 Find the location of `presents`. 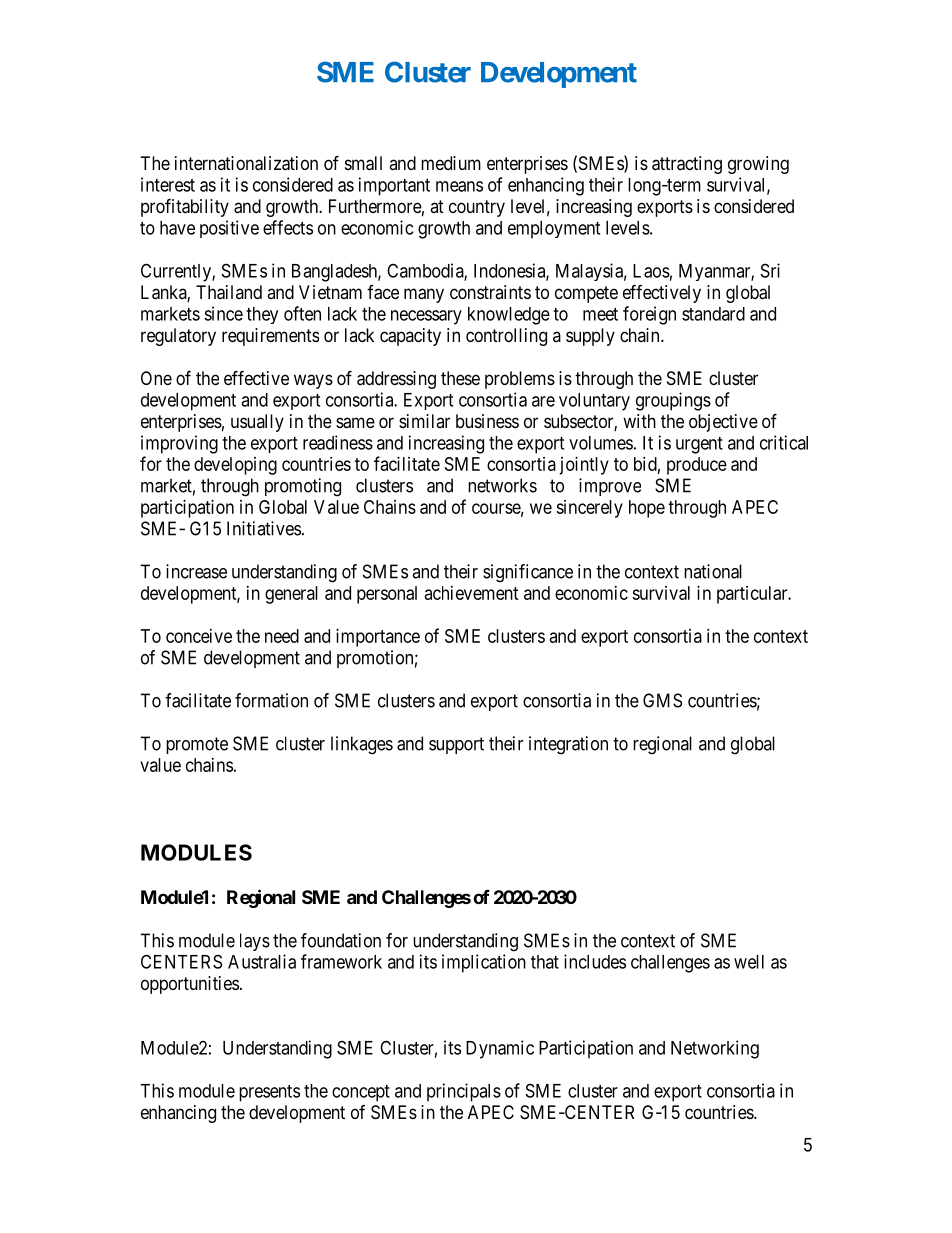

presents is located at coordinates (269, 1093).
